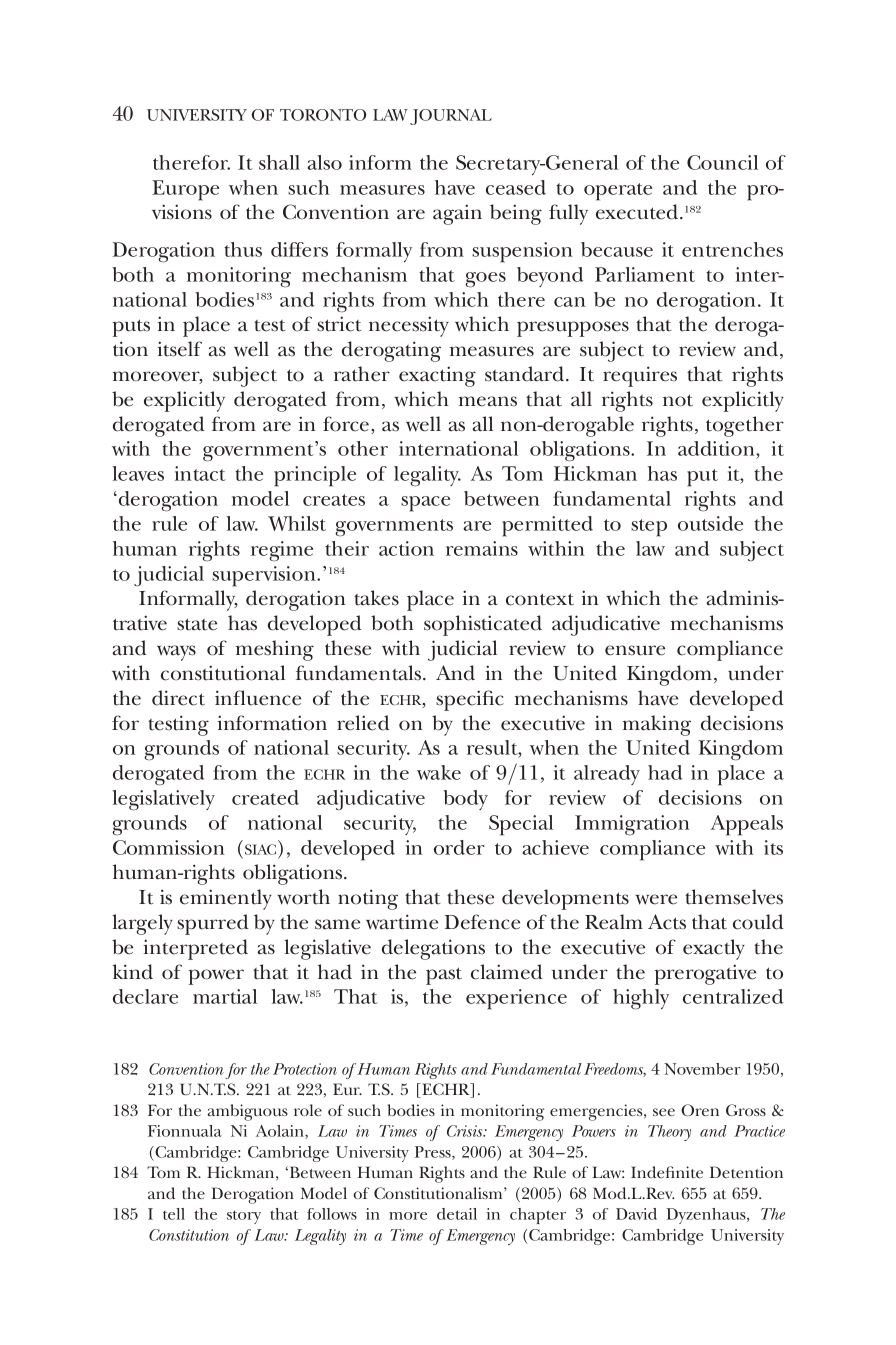 This document has height=1345, width=896. I want to click on Appeals, so click(746, 825).
